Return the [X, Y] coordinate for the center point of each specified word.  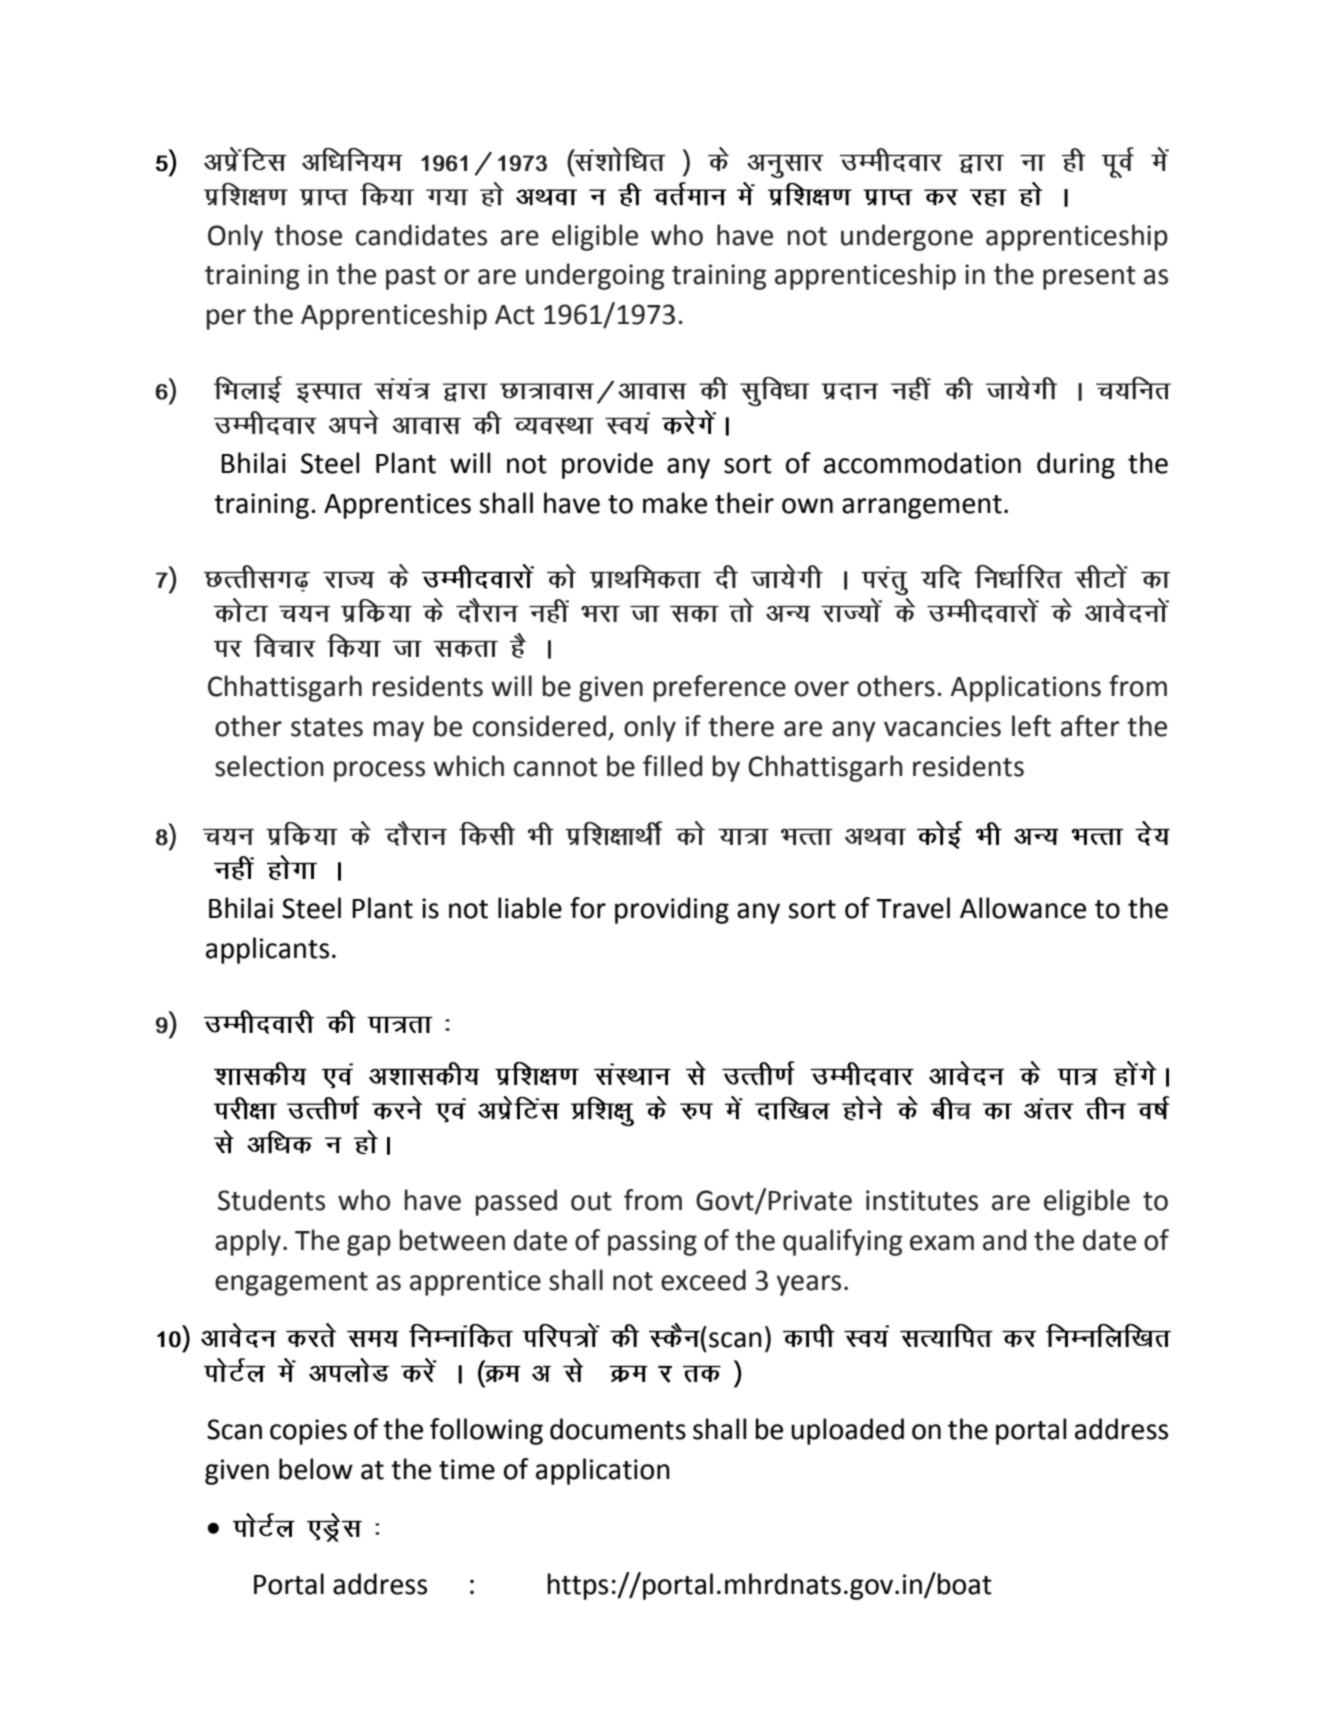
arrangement [922, 507]
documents [618, 1429]
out [591, 1201]
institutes [922, 1200]
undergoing [595, 276]
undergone [907, 237]
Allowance [1023, 908]
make [675, 503]
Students [271, 1200]
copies [308, 1432]
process [379, 771]
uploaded [847, 1431]
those [308, 235]
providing [672, 910]
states [327, 727]
